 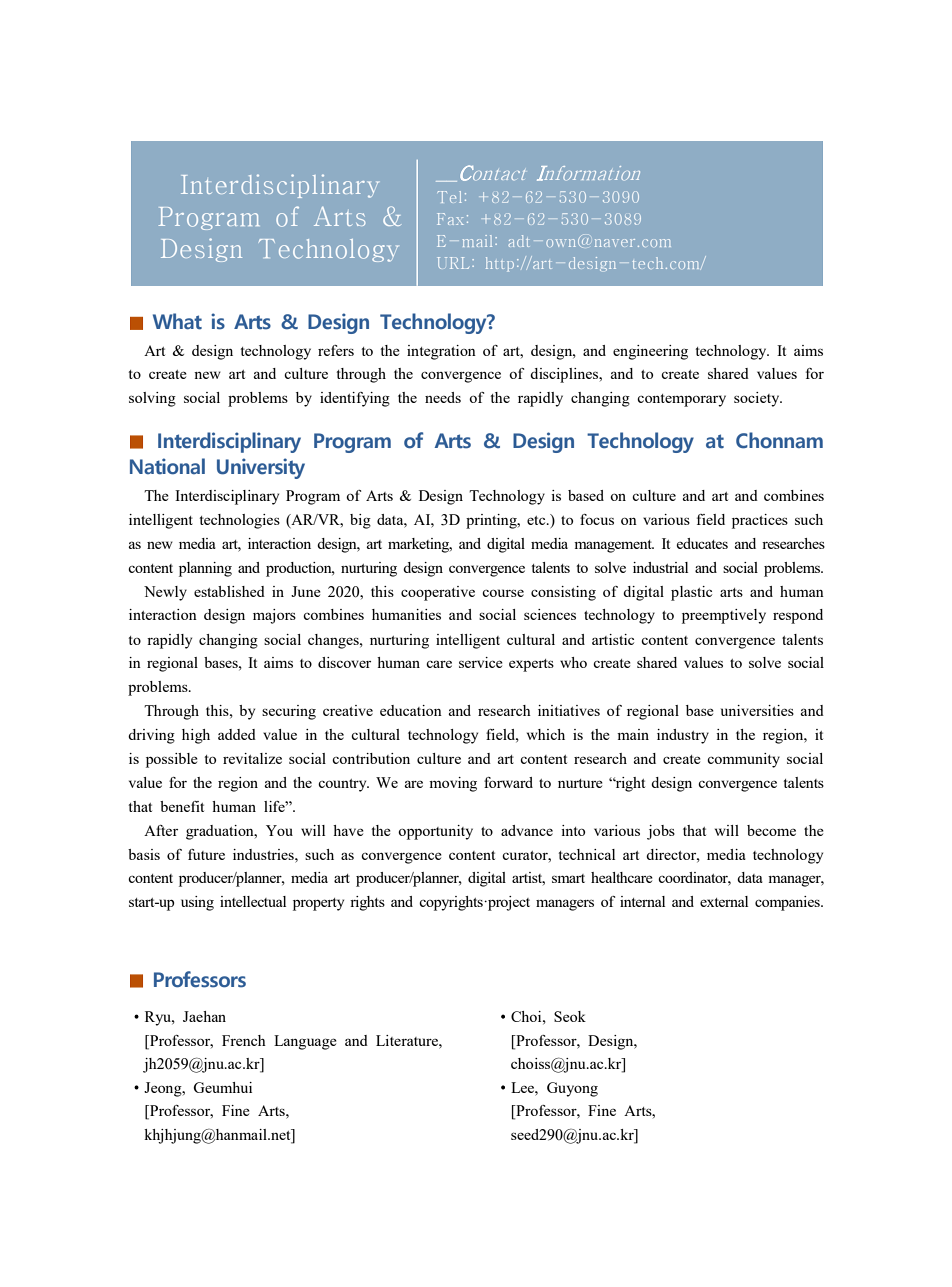 What do you see at coordinates (650, 352) in the screenshot?
I see `engineering` at bounding box center [650, 352].
